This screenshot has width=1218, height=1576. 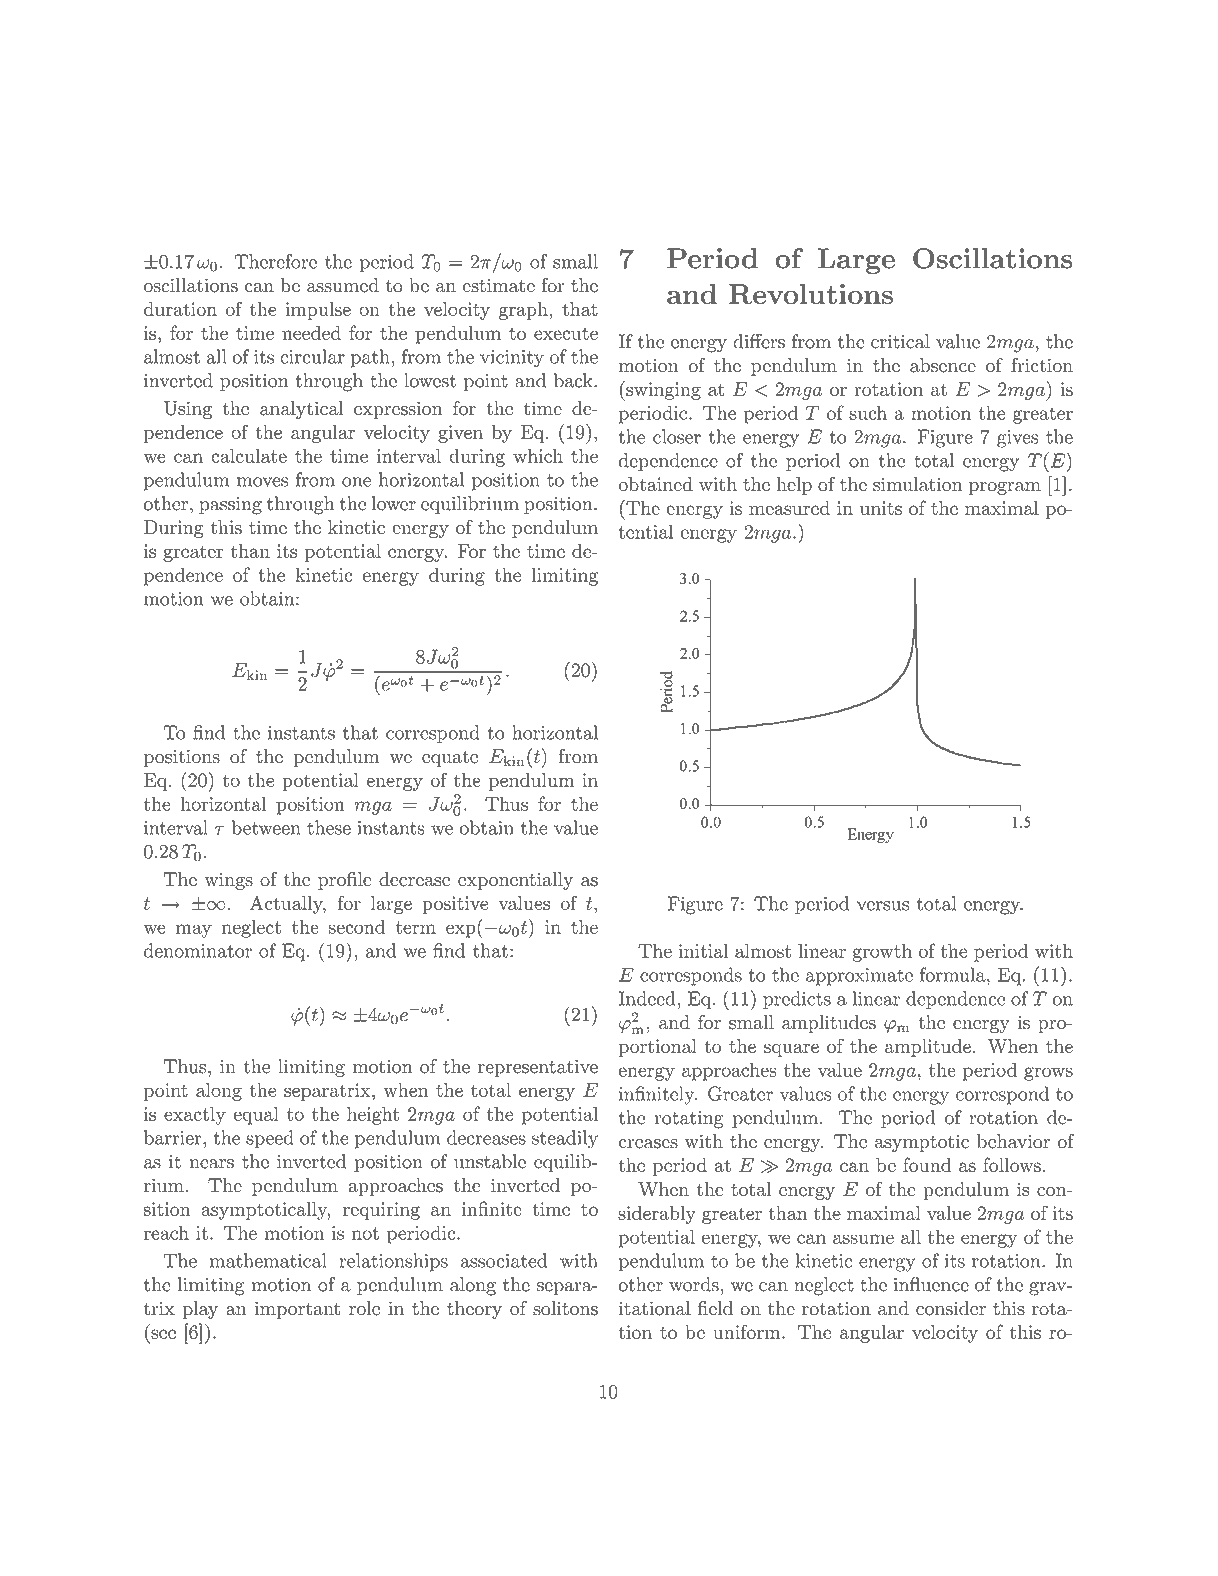 What do you see at coordinates (566, 333) in the screenshot?
I see `execute` at bounding box center [566, 333].
